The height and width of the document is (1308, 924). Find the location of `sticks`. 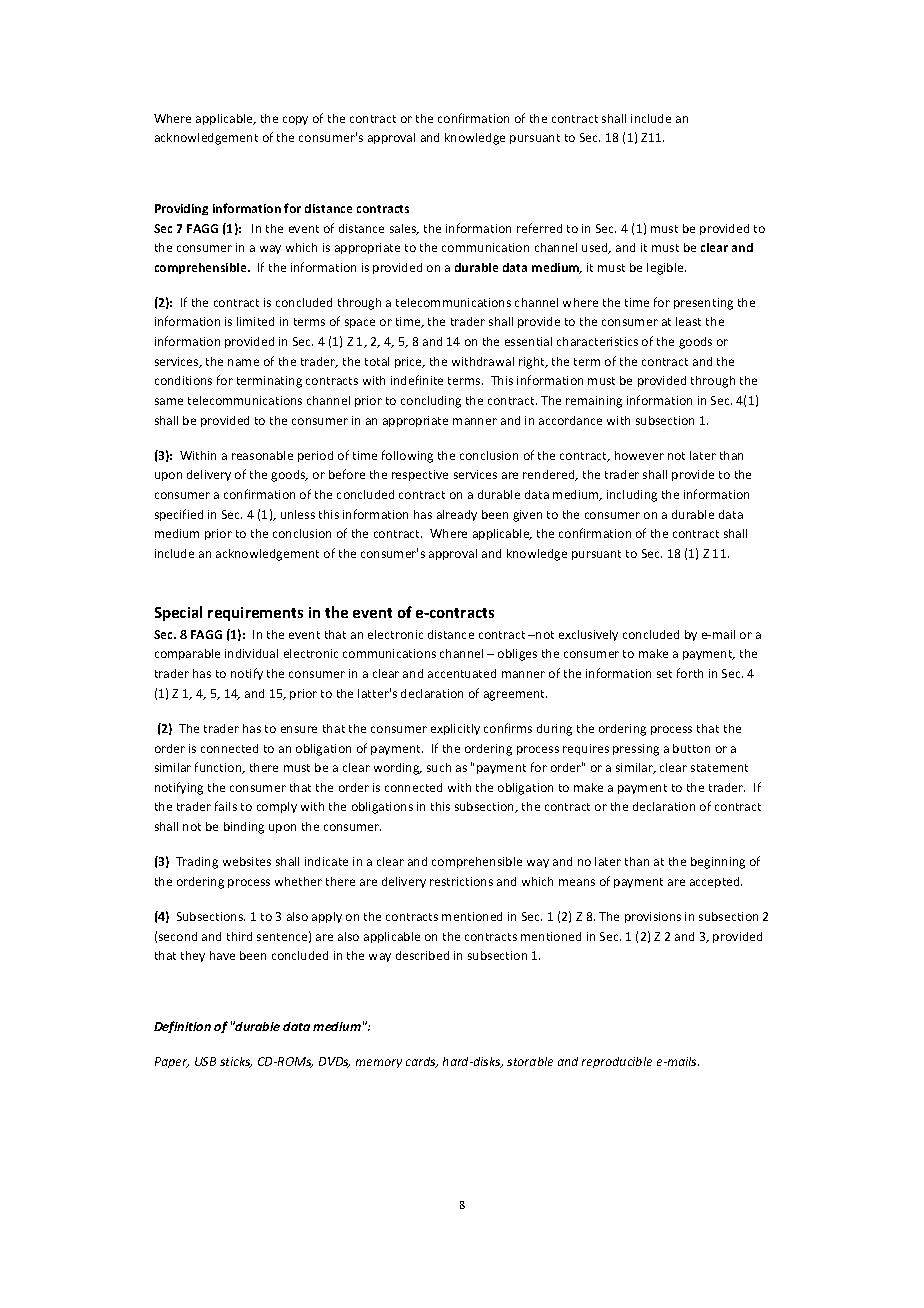

sticks is located at coordinates (236, 1062).
